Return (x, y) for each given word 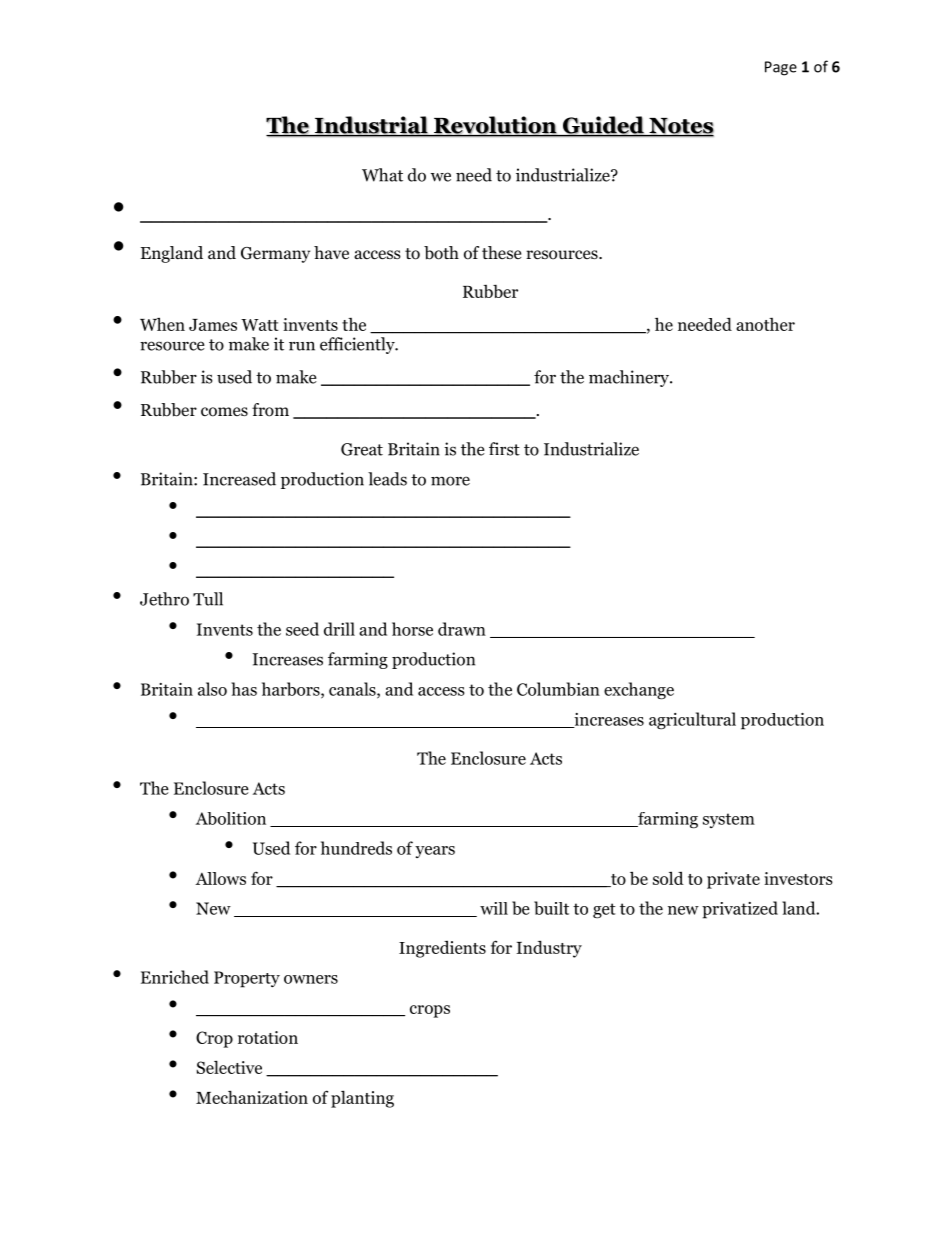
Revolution (495, 126)
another (765, 324)
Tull (208, 599)
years (435, 852)
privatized (740, 910)
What (382, 175)
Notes (680, 127)
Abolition (231, 818)
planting (362, 1099)
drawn (462, 629)
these (501, 252)
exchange (639, 691)
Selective (229, 1067)
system (729, 820)
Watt (260, 325)
